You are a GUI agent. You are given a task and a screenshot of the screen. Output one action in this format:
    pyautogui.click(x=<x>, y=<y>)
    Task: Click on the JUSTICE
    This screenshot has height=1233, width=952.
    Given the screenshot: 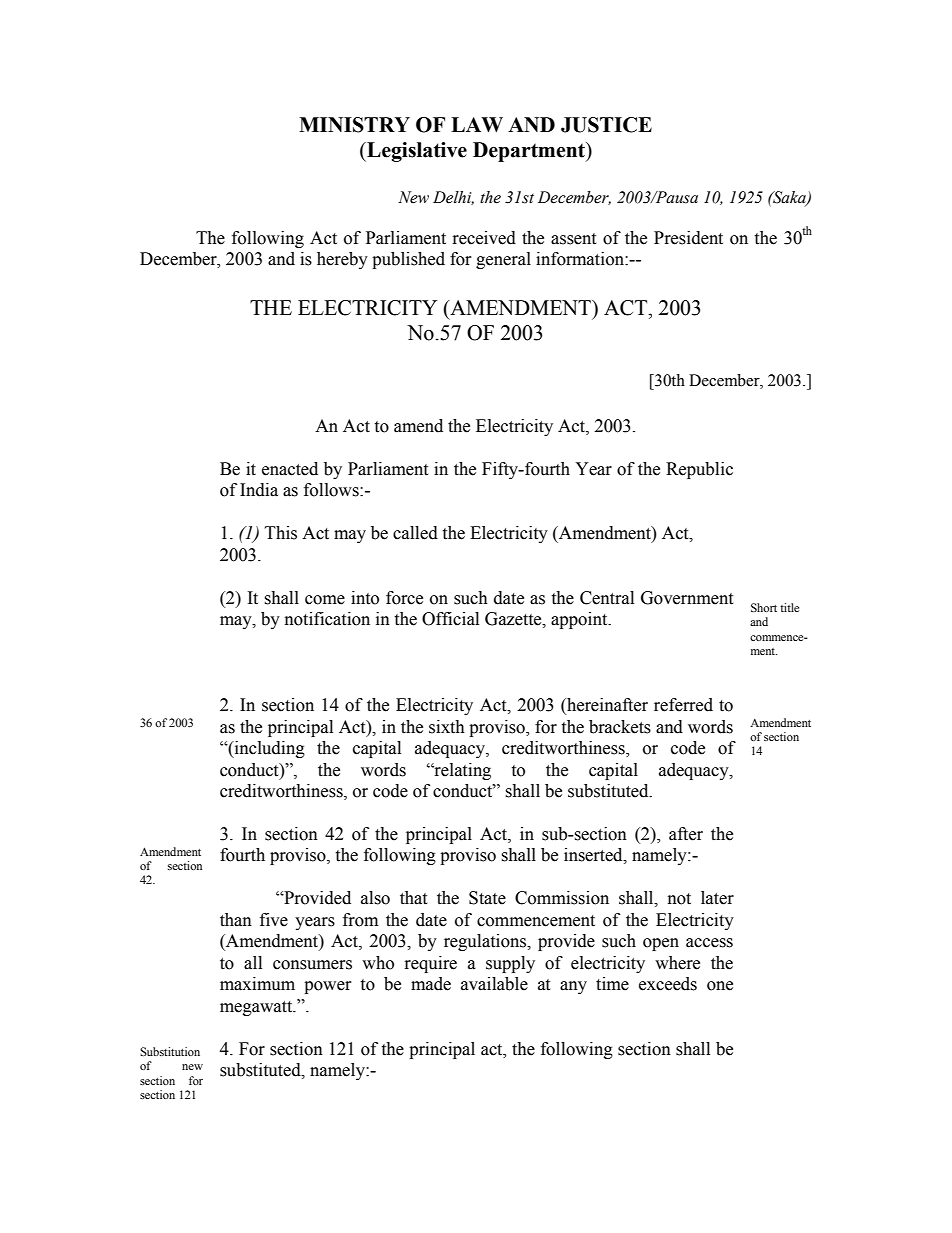 What is the action you would take?
    pyautogui.click(x=606, y=125)
